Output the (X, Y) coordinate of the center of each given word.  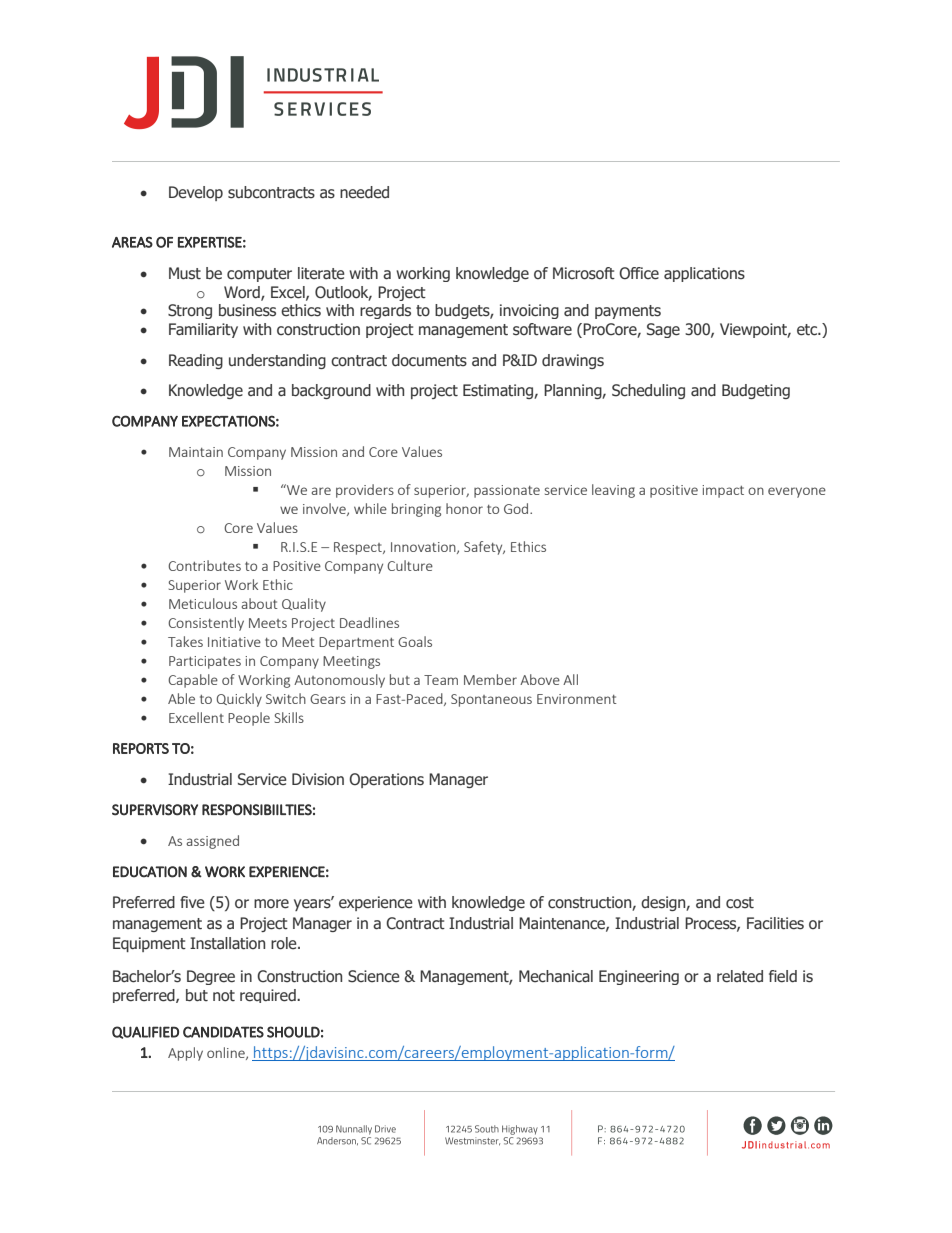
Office (639, 273)
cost (740, 903)
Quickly (239, 700)
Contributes (204, 565)
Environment (577, 699)
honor (464, 508)
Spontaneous (491, 700)
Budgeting (756, 391)
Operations (386, 780)
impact (723, 491)
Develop (196, 193)
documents (429, 360)
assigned (213, 842)
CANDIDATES (223, 1032)
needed (364, 192)
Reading (196, 361)
